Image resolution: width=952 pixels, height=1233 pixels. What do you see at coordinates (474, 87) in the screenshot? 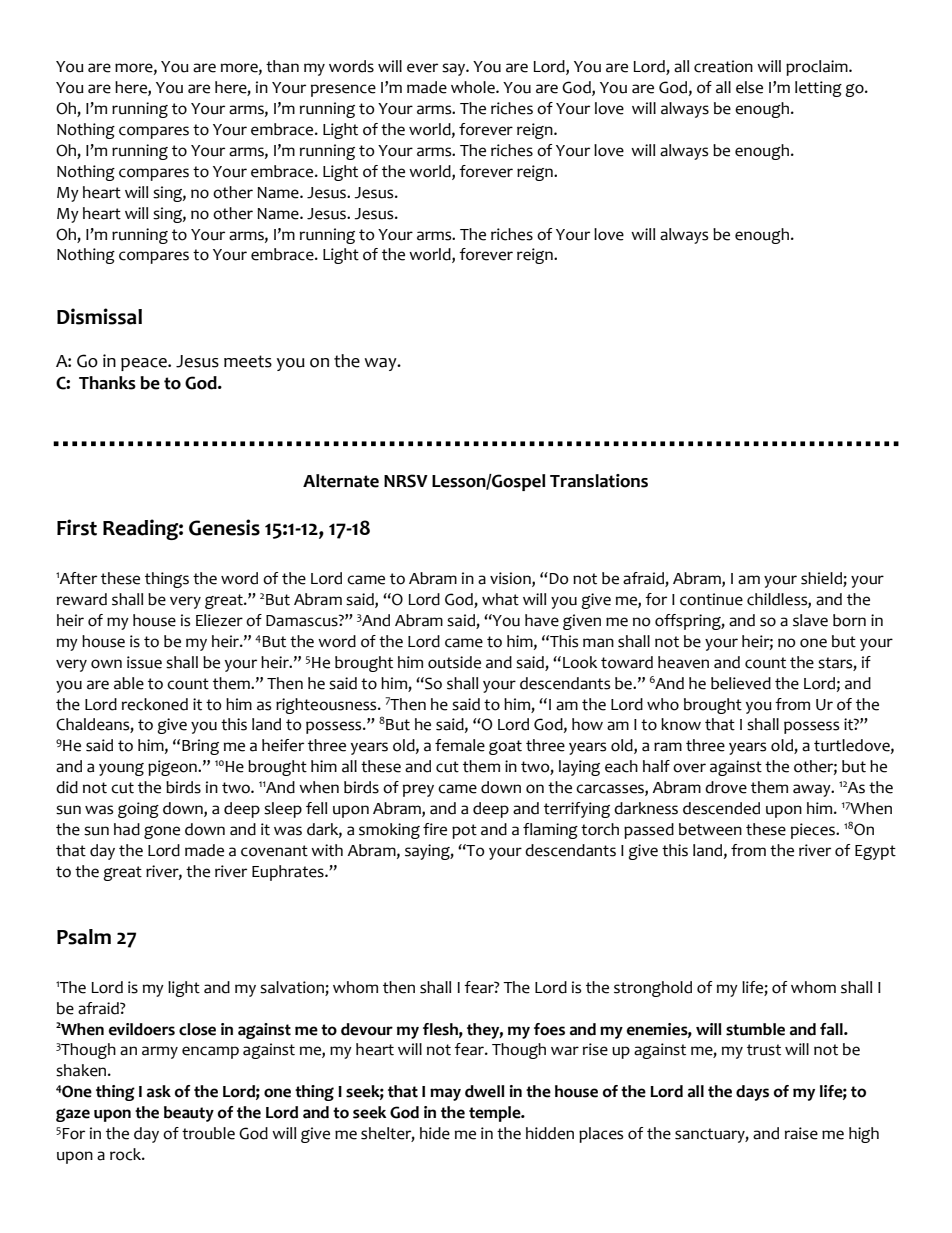
I see `whole` at bounding box center [474, 87].
